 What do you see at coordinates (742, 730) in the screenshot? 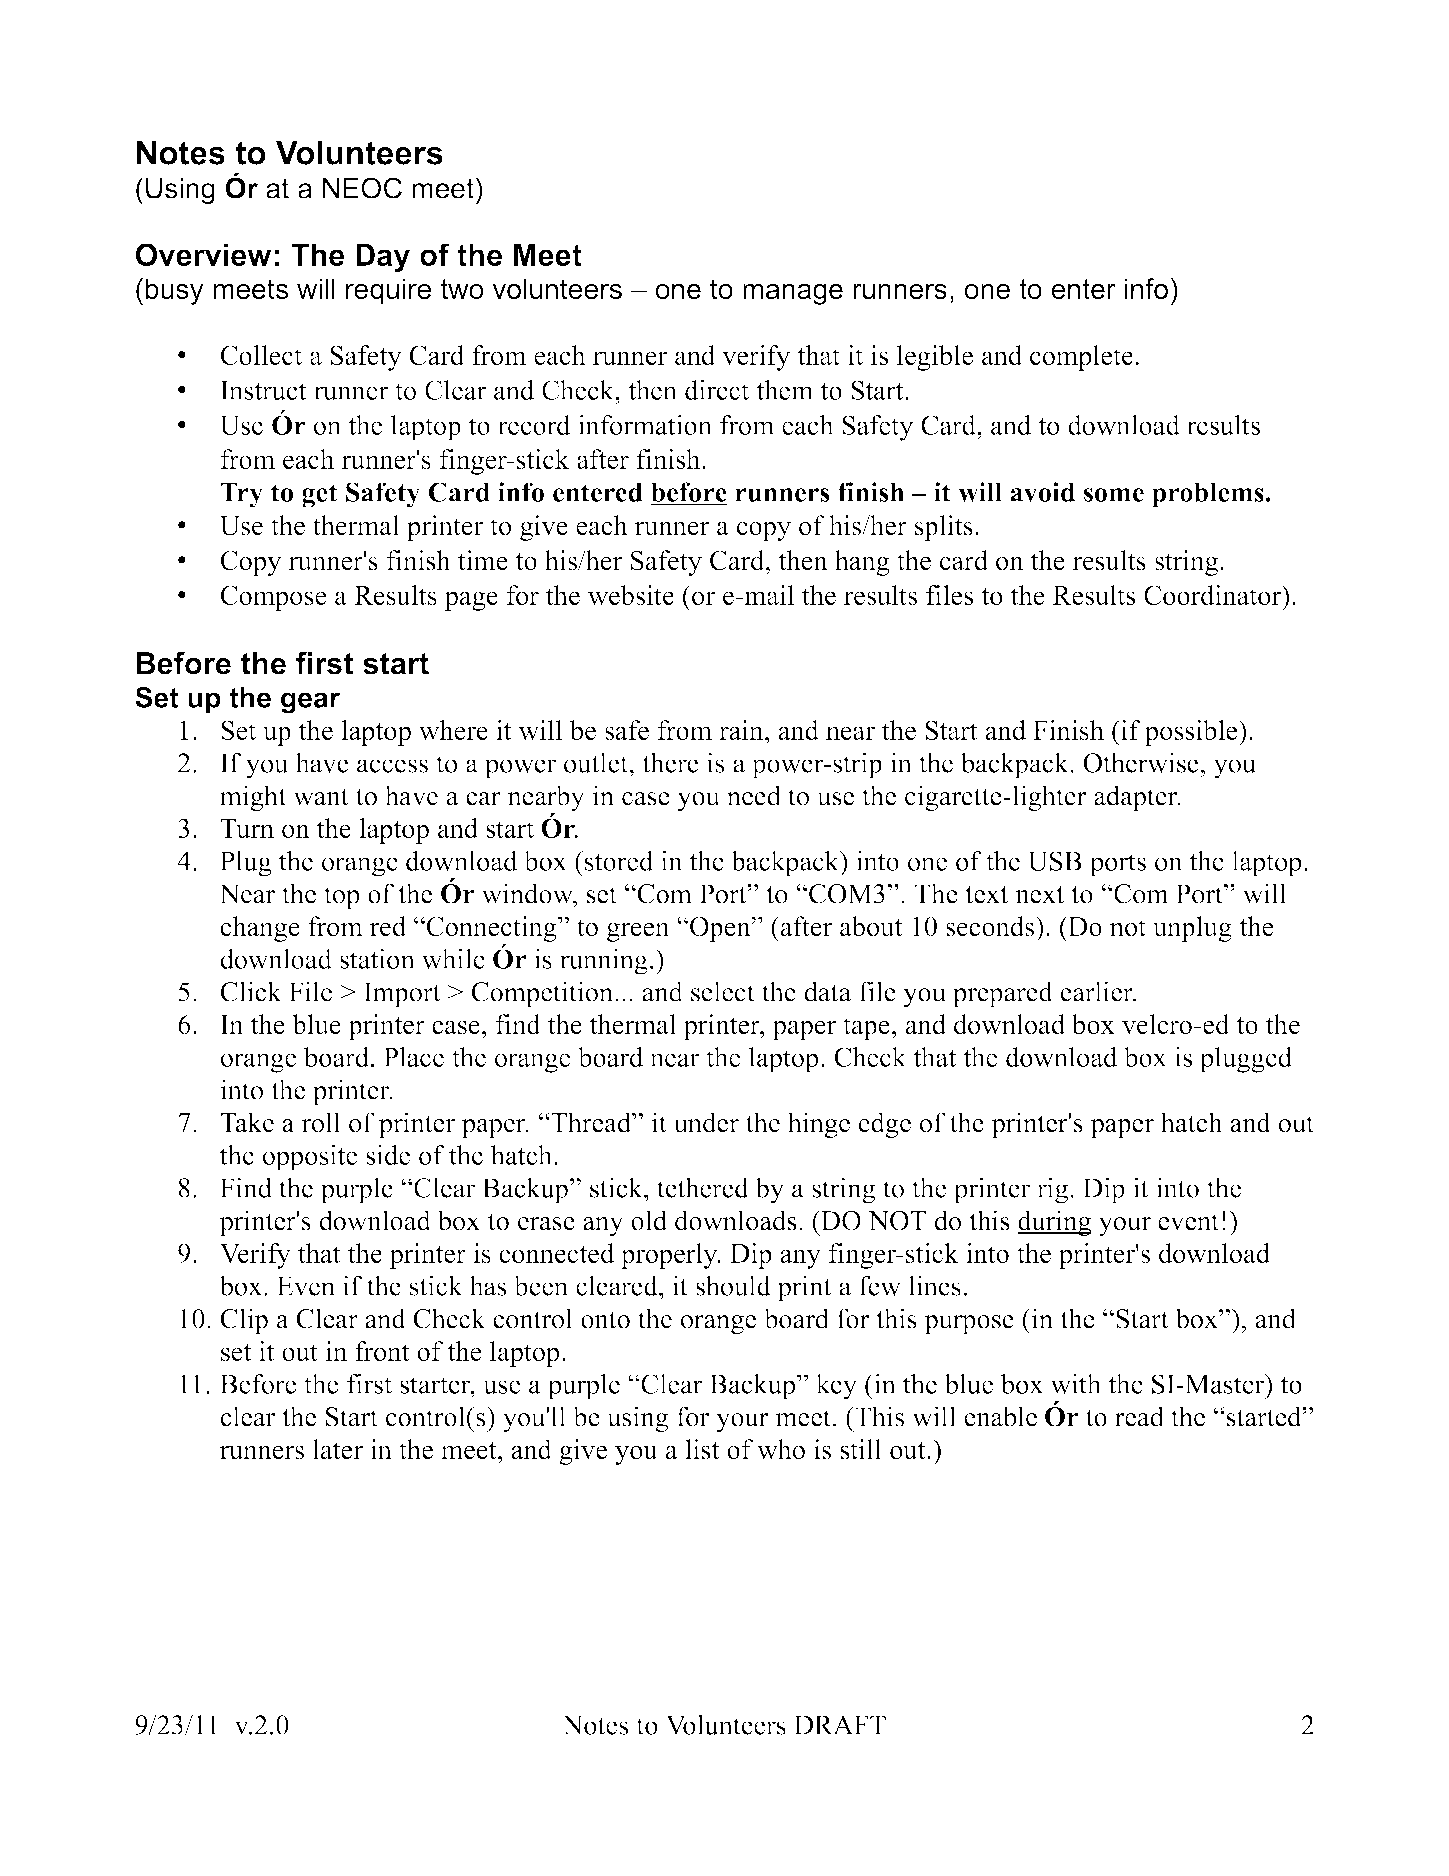
I see `rain` at bounding box center [742, 730].
